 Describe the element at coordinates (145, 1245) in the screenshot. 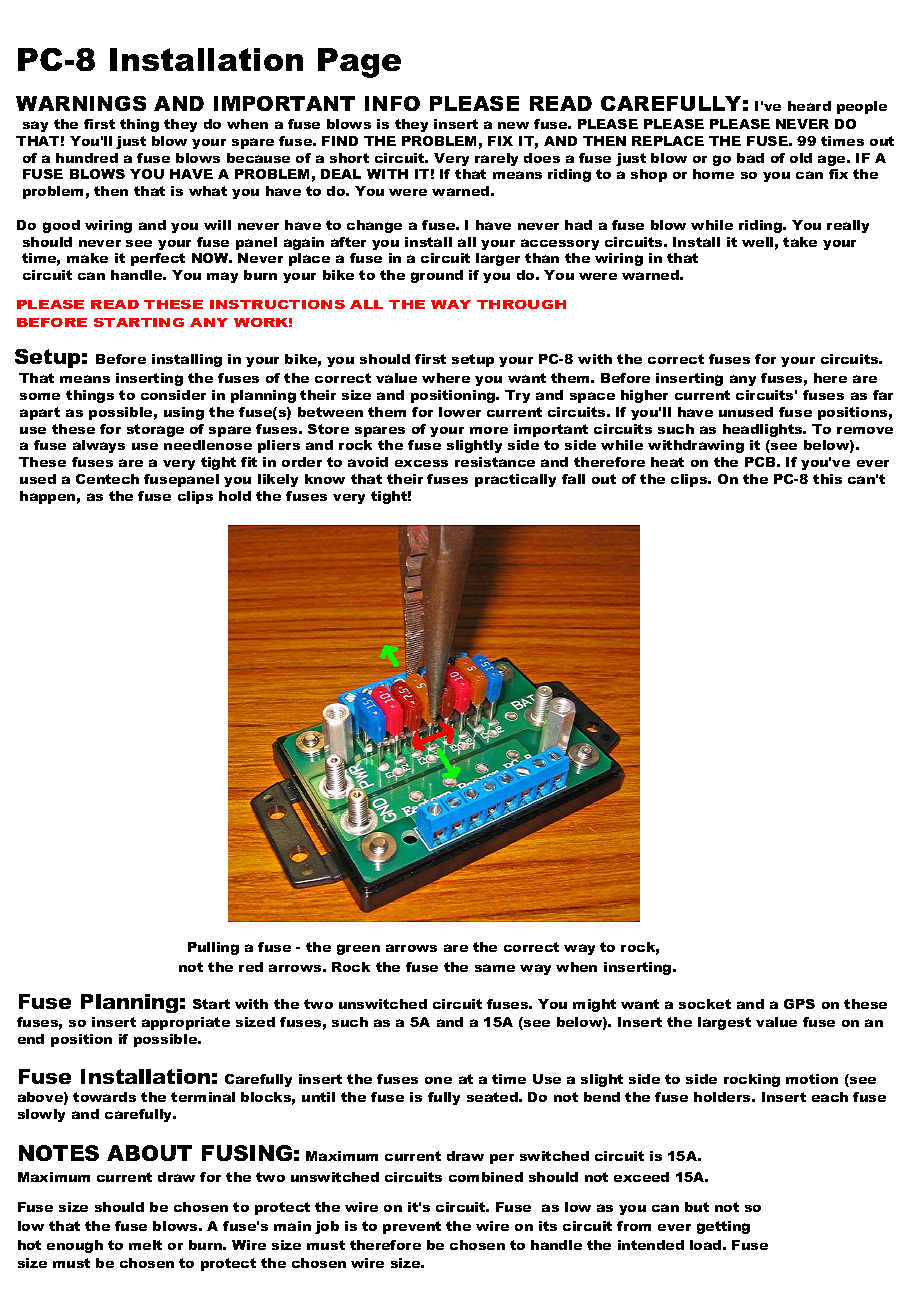

I see `melt` at that location.
